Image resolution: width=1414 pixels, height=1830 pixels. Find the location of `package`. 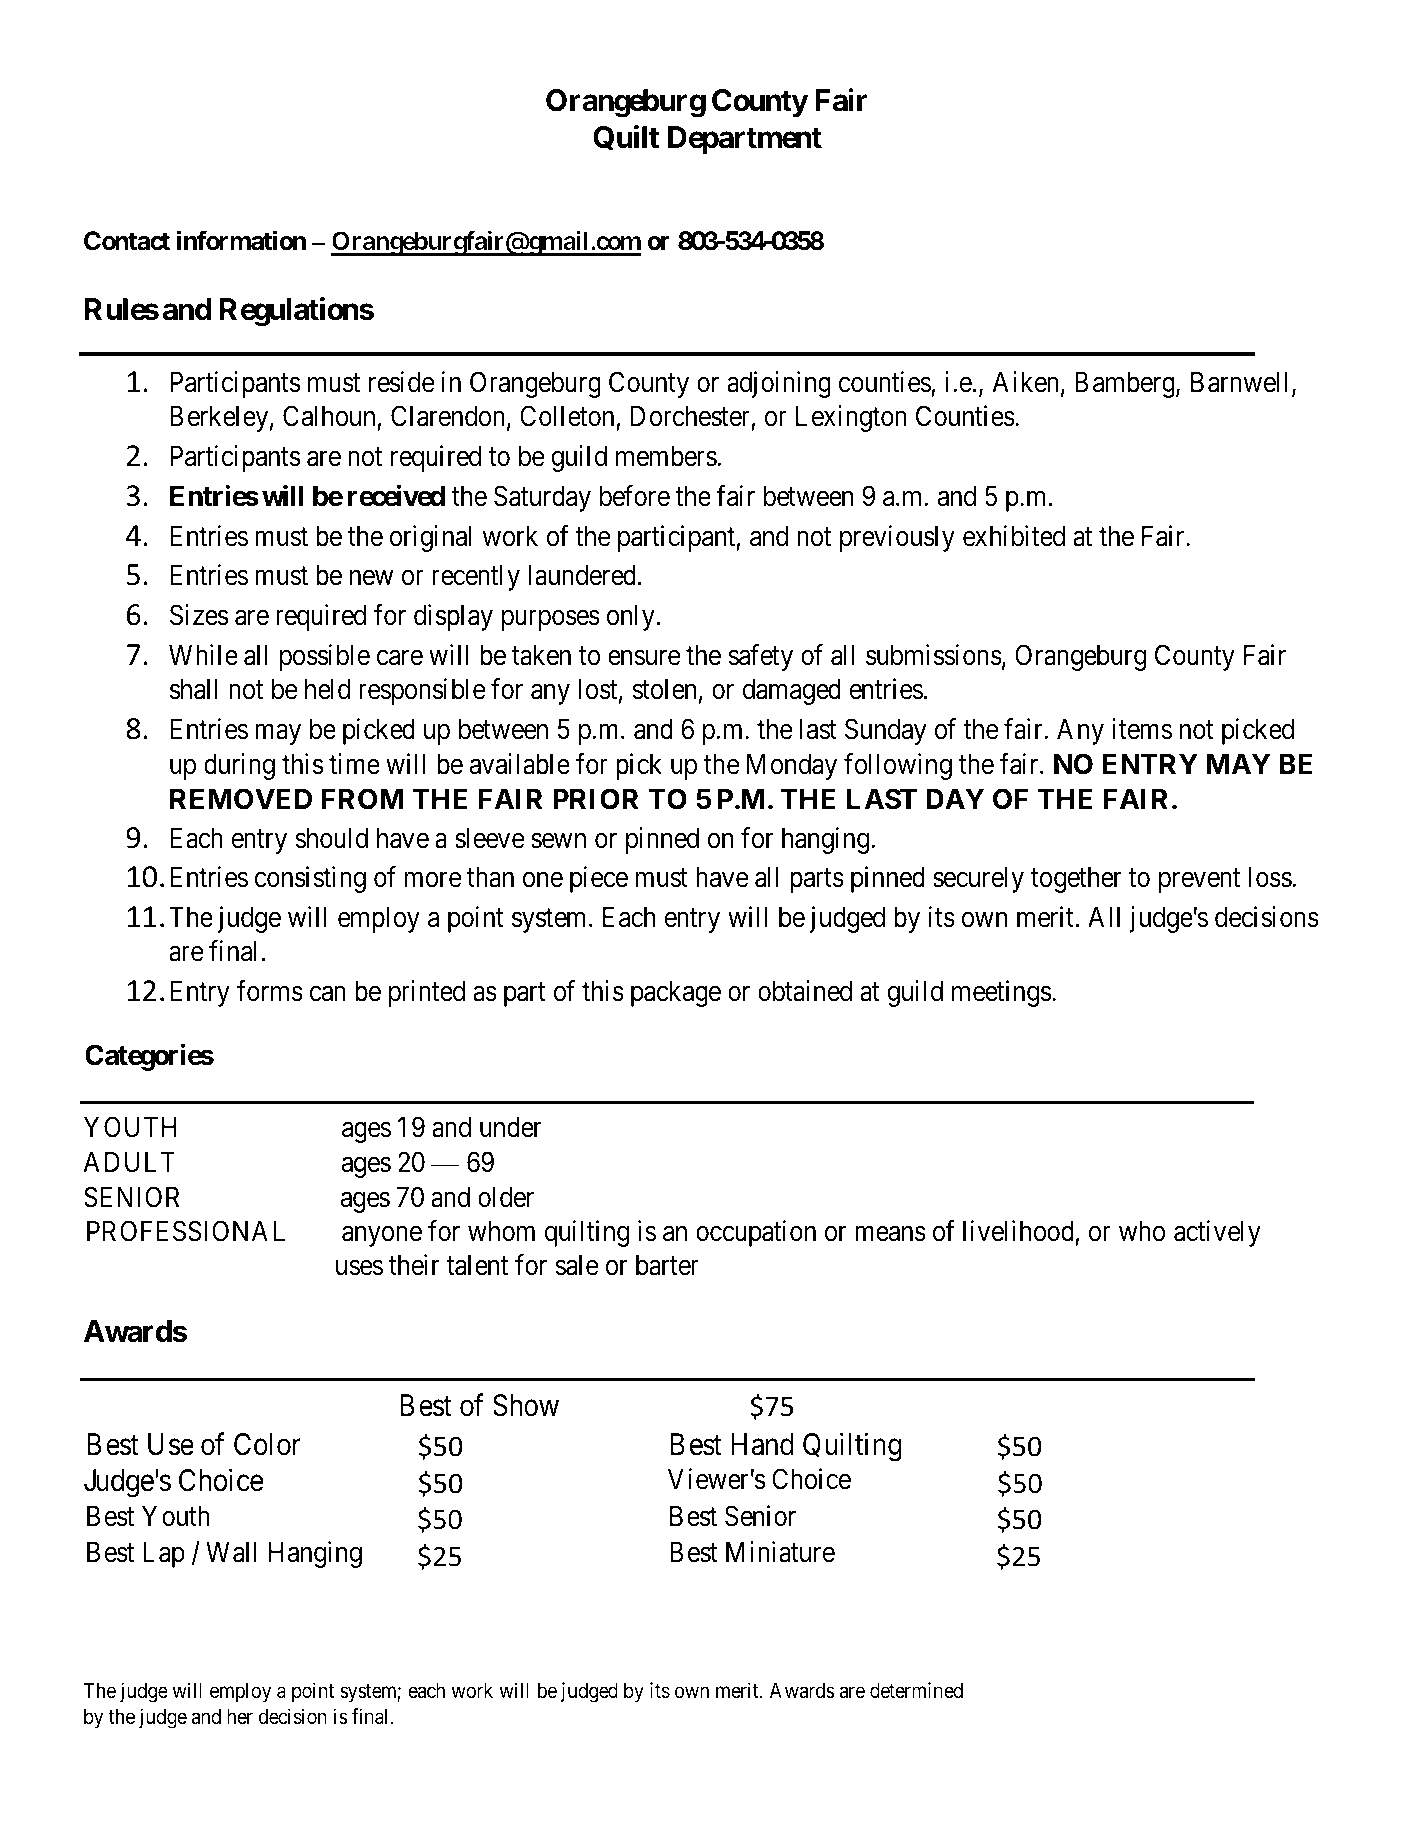

package is located at coordinates (676, 994).
